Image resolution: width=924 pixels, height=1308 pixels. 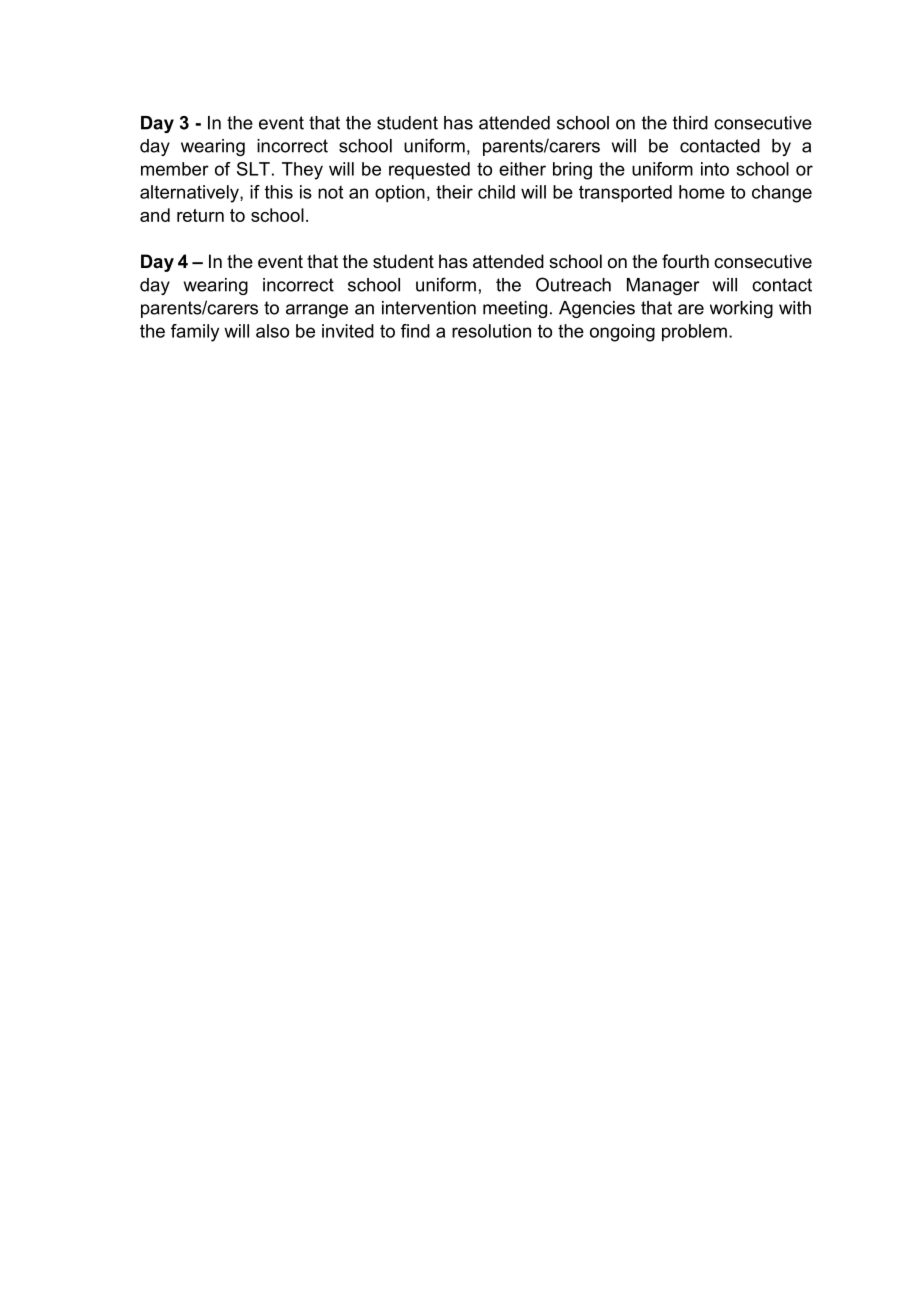 What do you see at coordinates (715, 169) in the screenshot?
I see `into` at bounding box center [715, 169].
